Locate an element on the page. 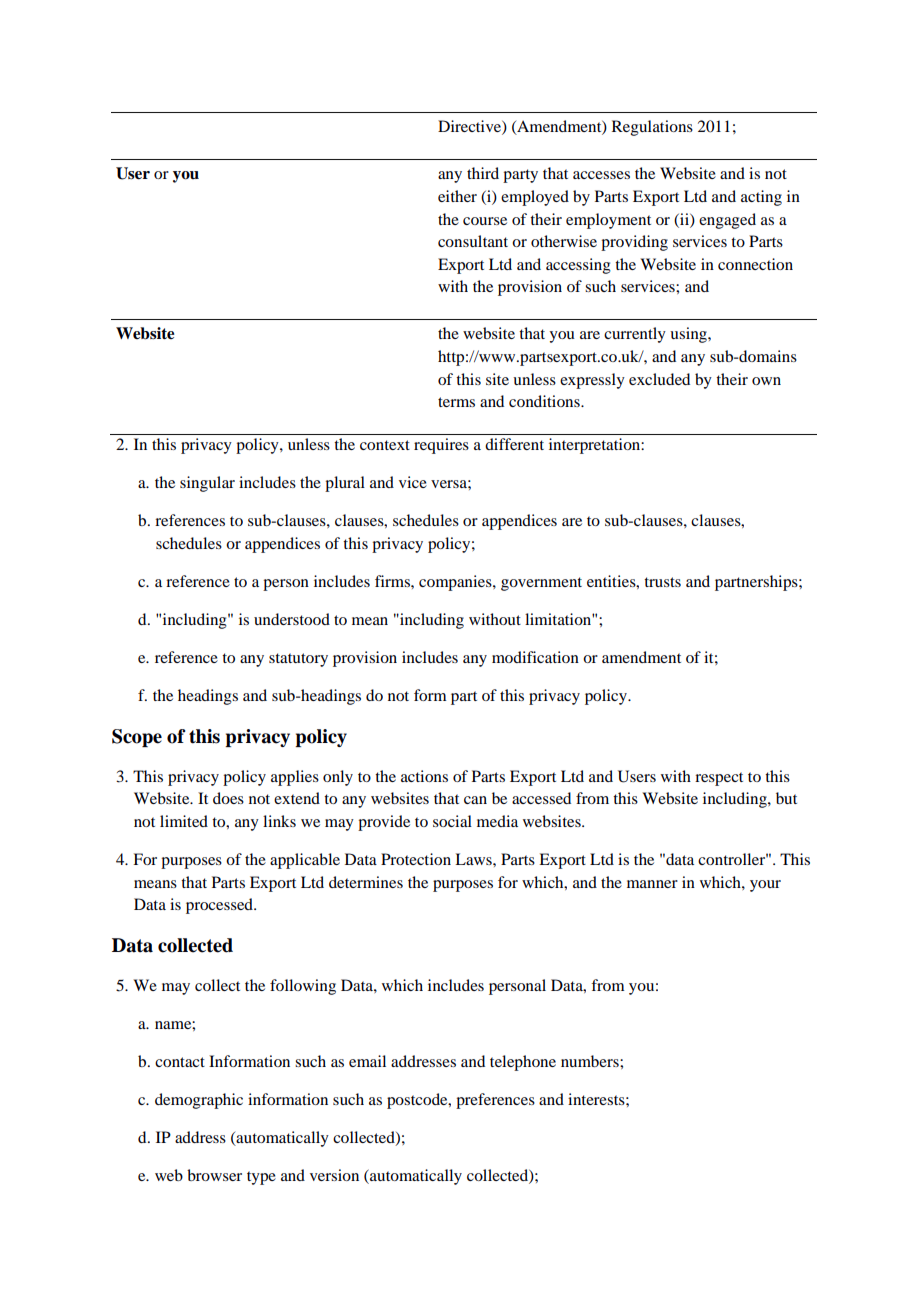 Image resolution: width=924 pixels, height=1308 pixels. trusts is located at coordinates (662, 582).
